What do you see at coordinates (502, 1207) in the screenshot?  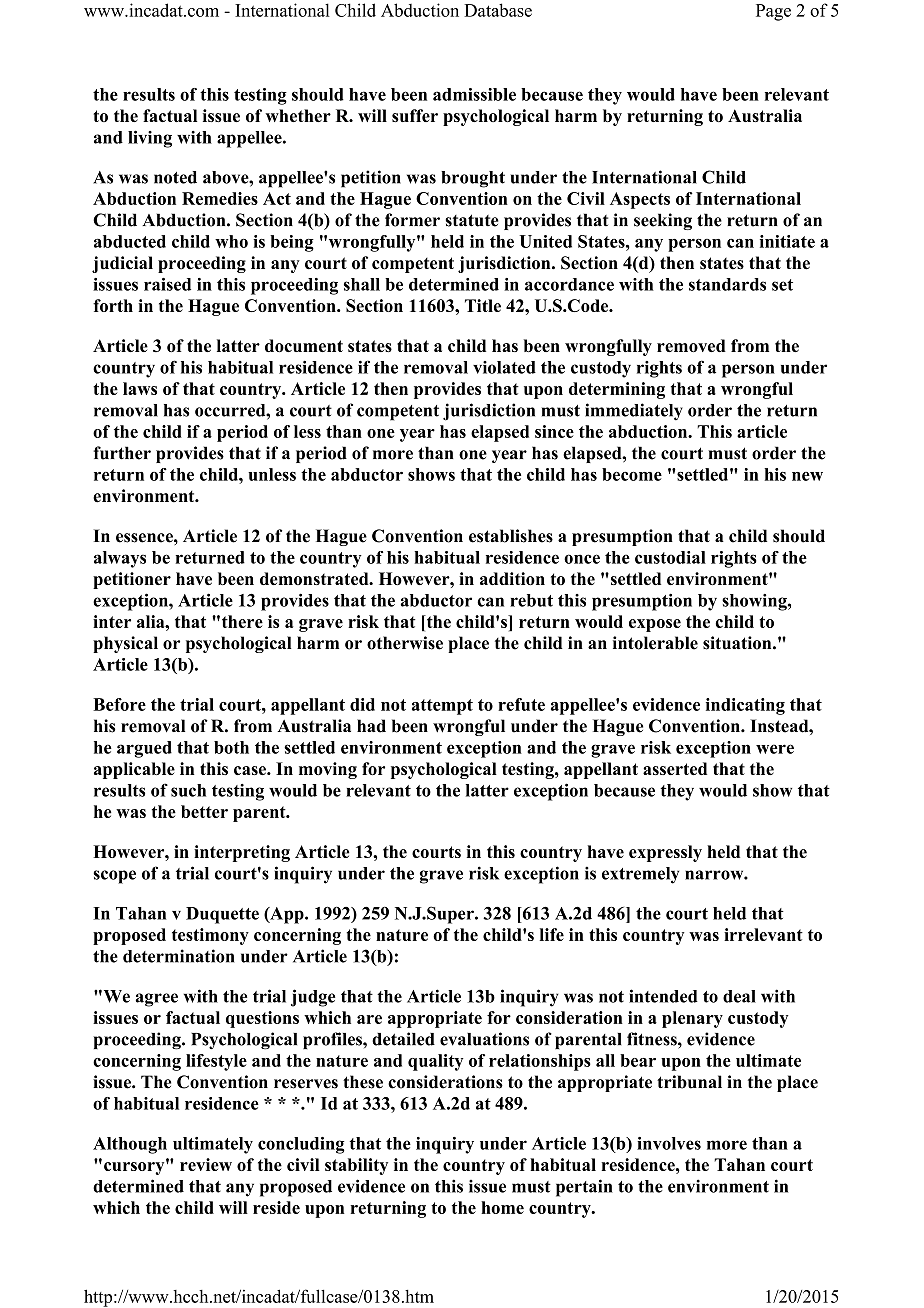 I see `home` at bounding box center [502, 1207].
